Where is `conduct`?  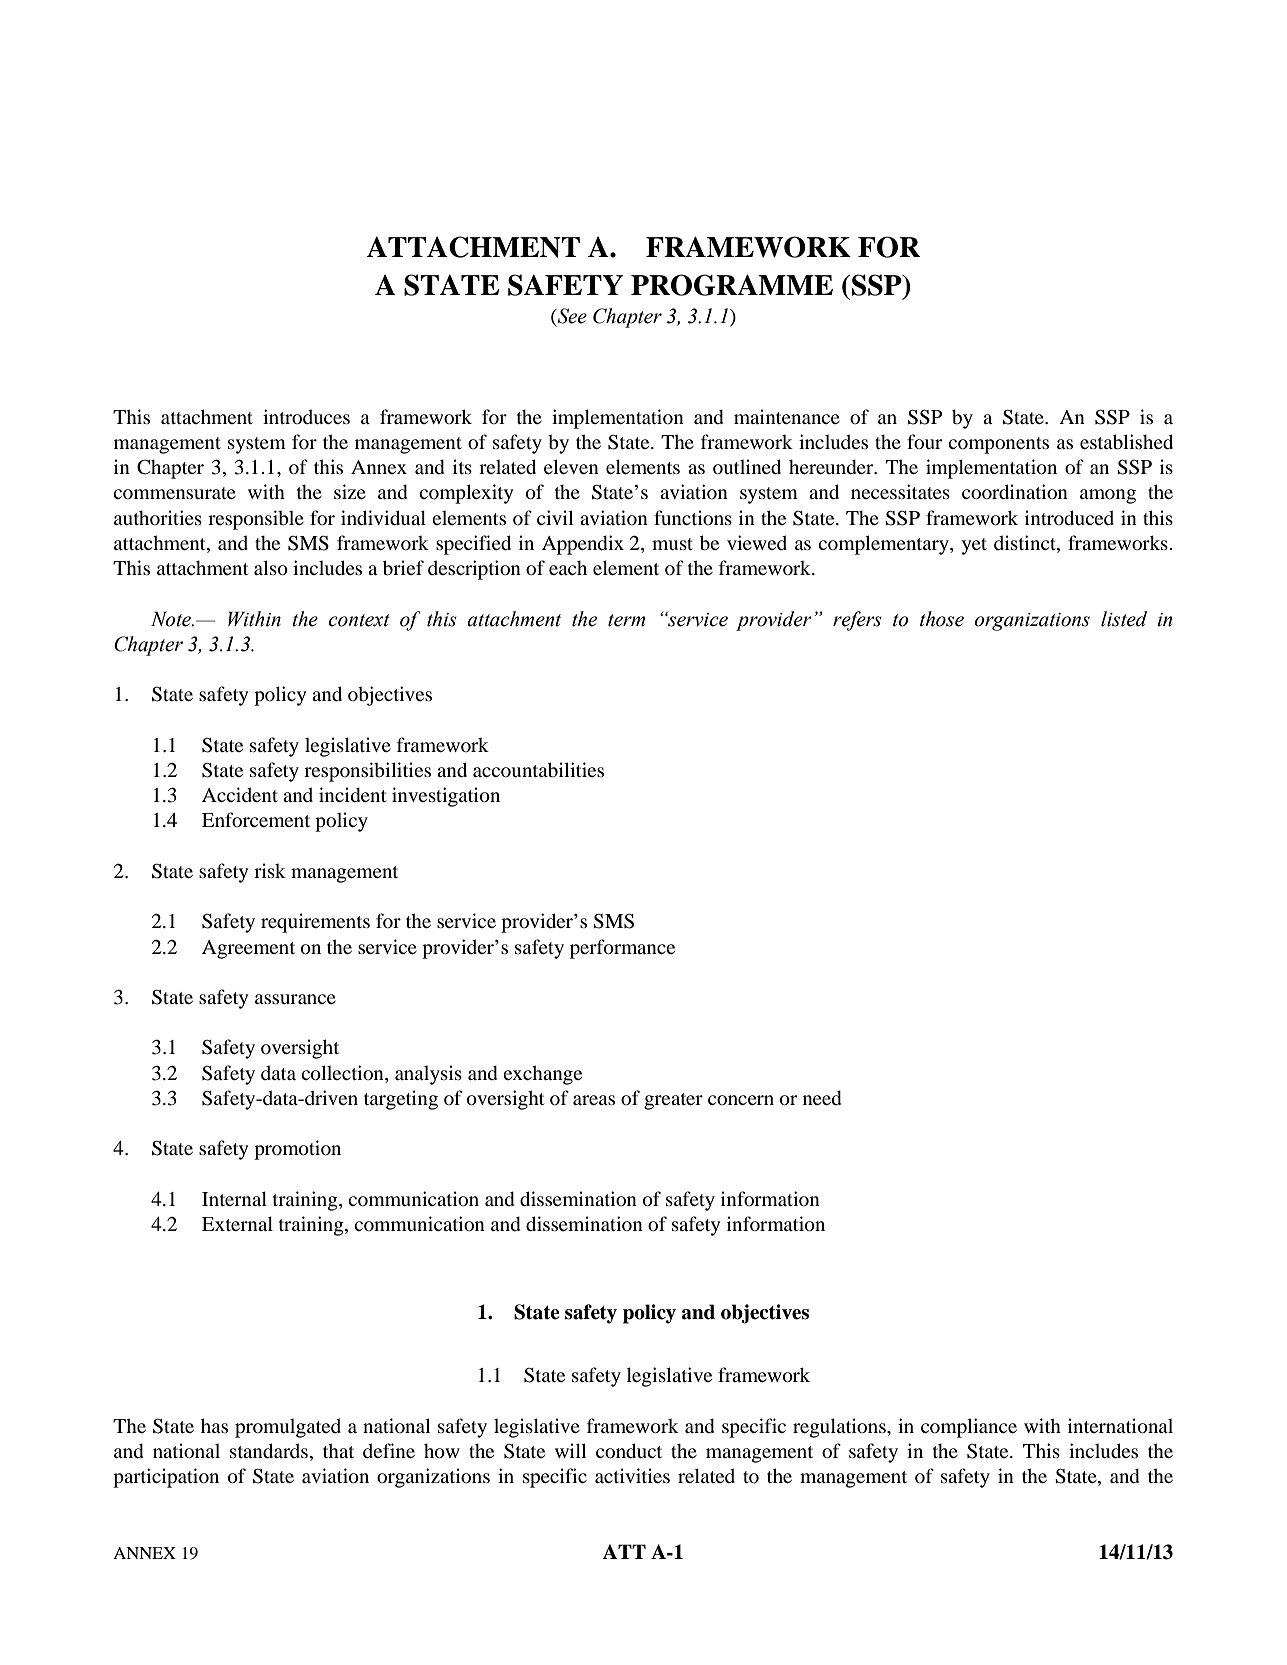
conduct is located at coordinates (629, 1450).
